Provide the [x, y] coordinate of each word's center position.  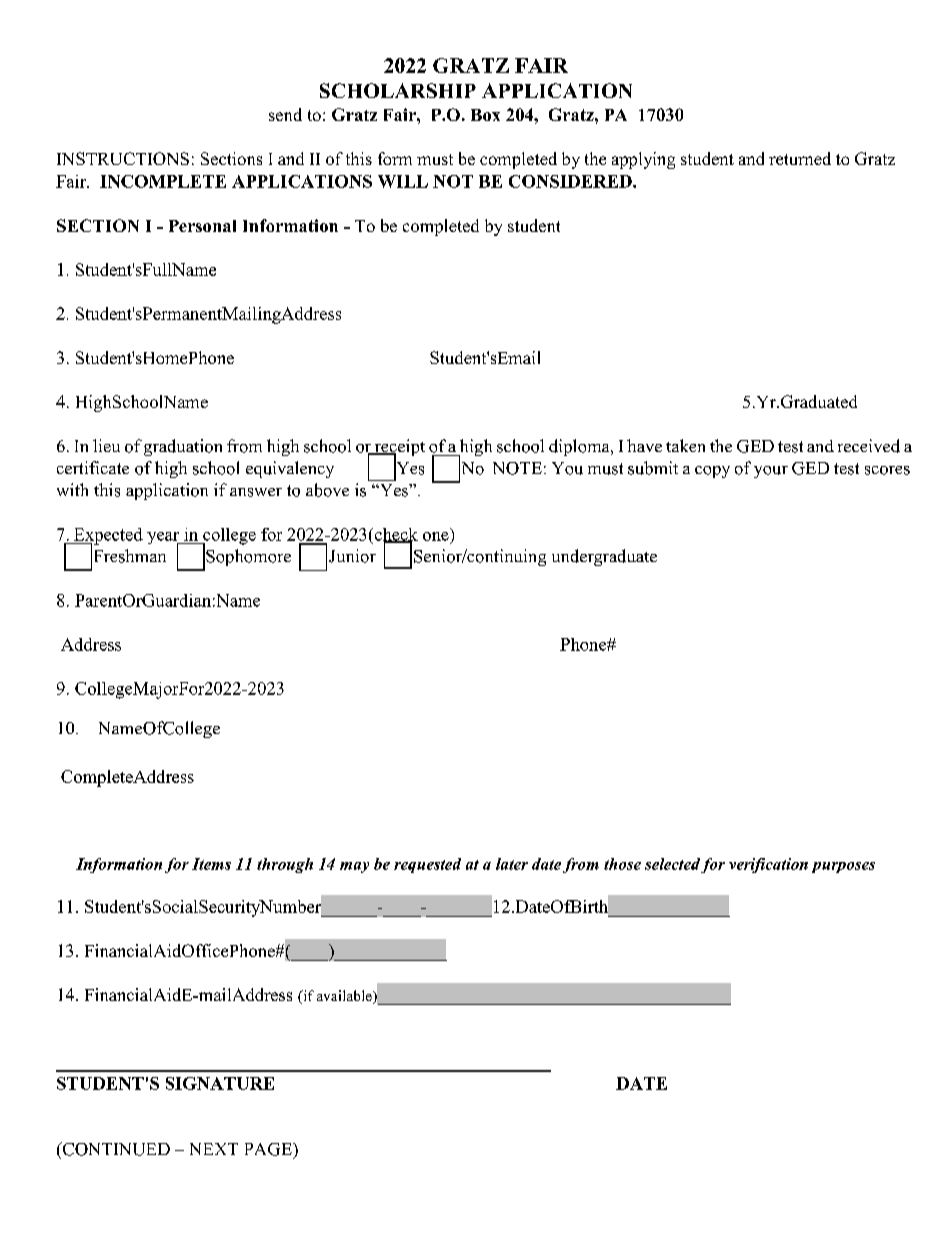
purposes [843, 867]
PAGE [269, 1149]
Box [485, 115]
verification [768, 865]
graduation [183, 447]
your [771, 472]
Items [211, 864]
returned [800, 158]
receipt [398, 449]
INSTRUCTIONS [123, 158]
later [512, 864]
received [869, 446]
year [164, 539]
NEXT [214, 1149]
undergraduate [604, 557]
